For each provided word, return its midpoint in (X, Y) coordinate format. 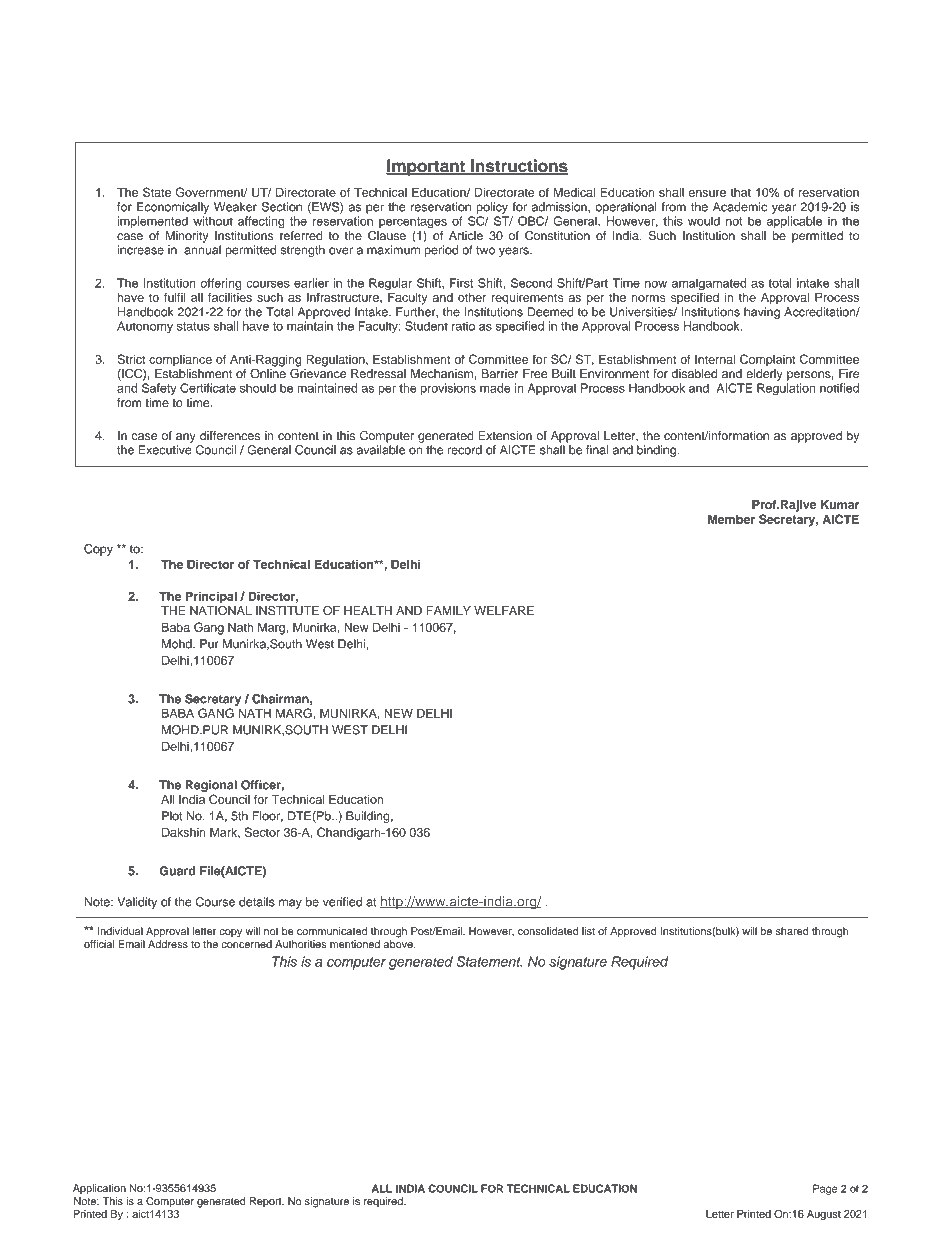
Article (466, 235)
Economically (173, 208)
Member (731, 519)
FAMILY (449, 610)
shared (792, 931)
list (588, 931)
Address (168, 944)
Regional (211, 786)
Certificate (208, 388)
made (495, 388)
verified (342, 902)
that (740, 192)
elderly (764, 375)
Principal (211, 597)
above (399, 944)
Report (267, 1202)
